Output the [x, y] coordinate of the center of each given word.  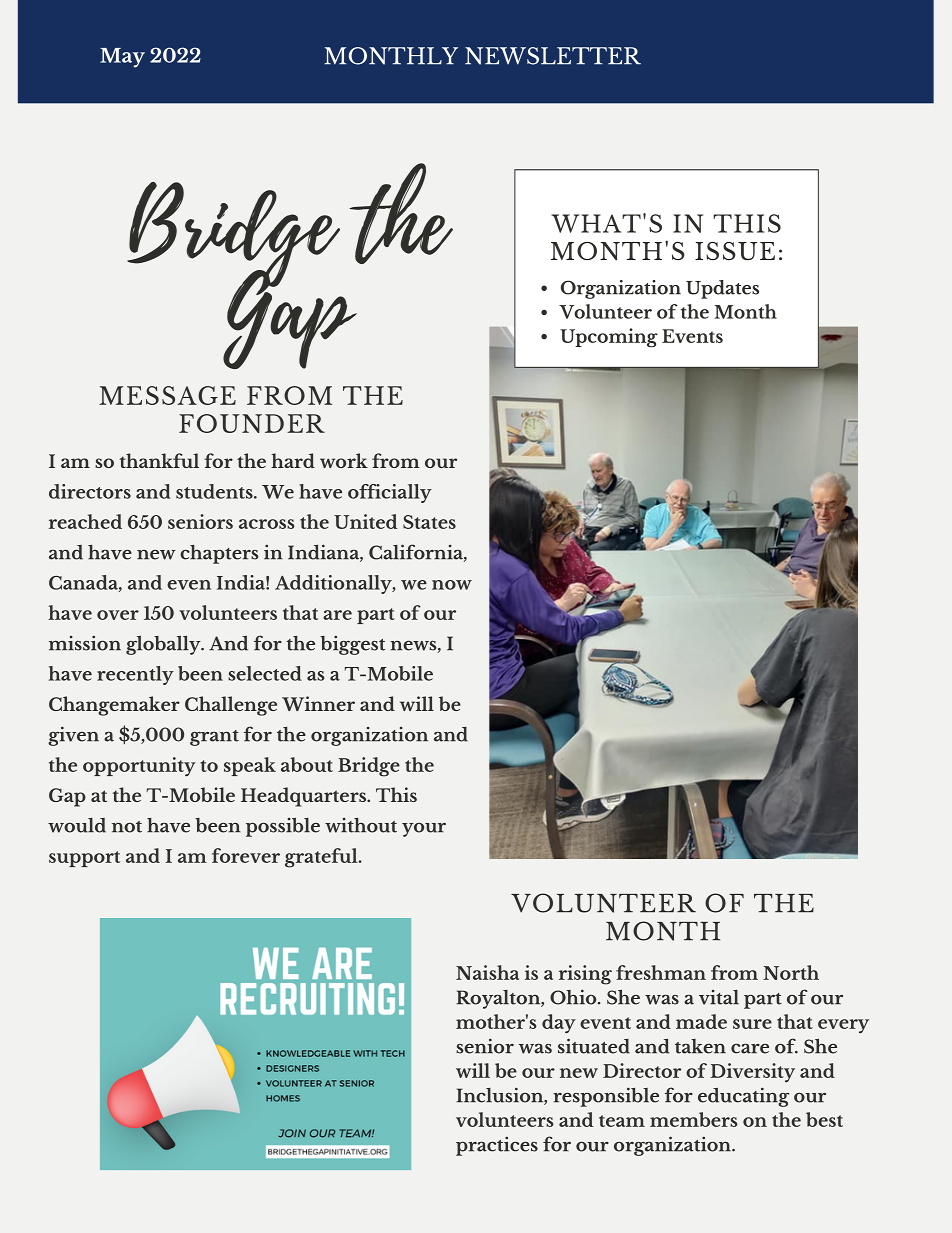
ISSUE [735, 251]
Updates [722, 289]
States [429, 522]
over [118, 615]
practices [497, 1146]
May [122, 58]
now [452, 585]
